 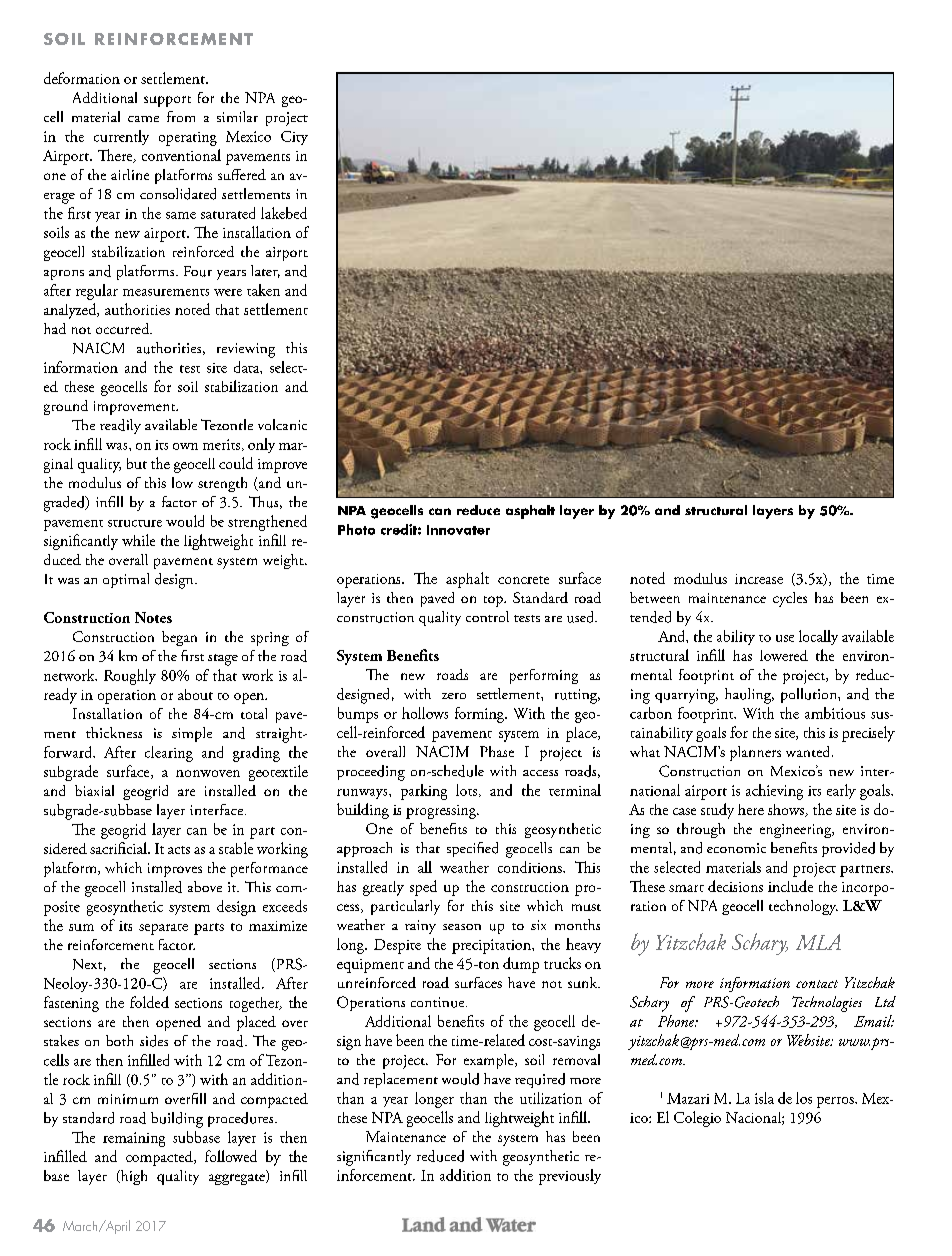 I want to click on utilization, so click(x=551, y=1098).
